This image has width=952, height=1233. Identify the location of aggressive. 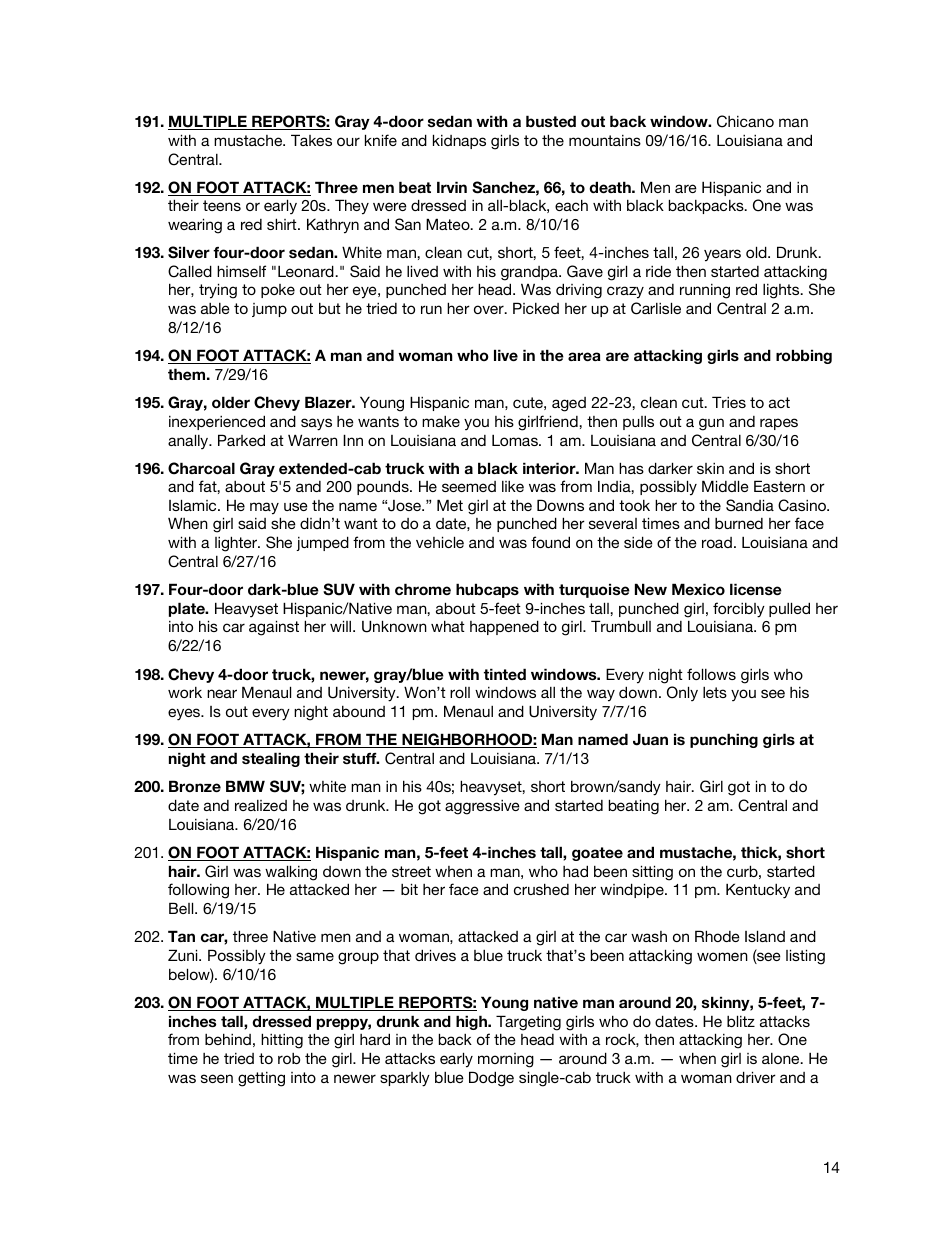
(482, 807).
